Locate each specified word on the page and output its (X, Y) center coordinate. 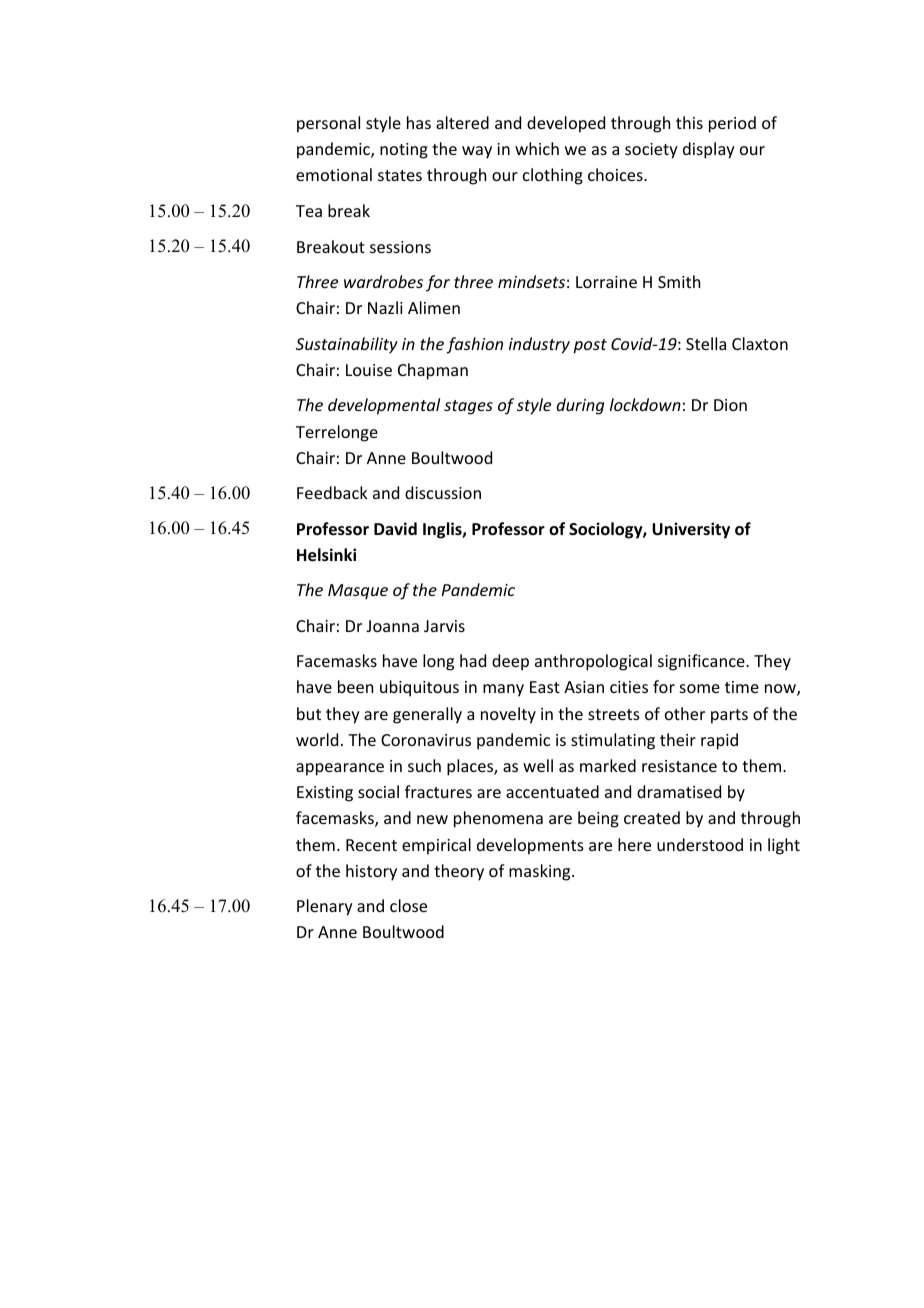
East (545, 687)
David (395, 528)
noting (404, 151)
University (691, 530)
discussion (443, 492)
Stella (706, 343)
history (371, 872)
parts (729, 716)
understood (700, 844)
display (709, 150)
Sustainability (347, 345)
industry (539, 345)
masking (541, 872)
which (537, 148)
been (355, 686)
